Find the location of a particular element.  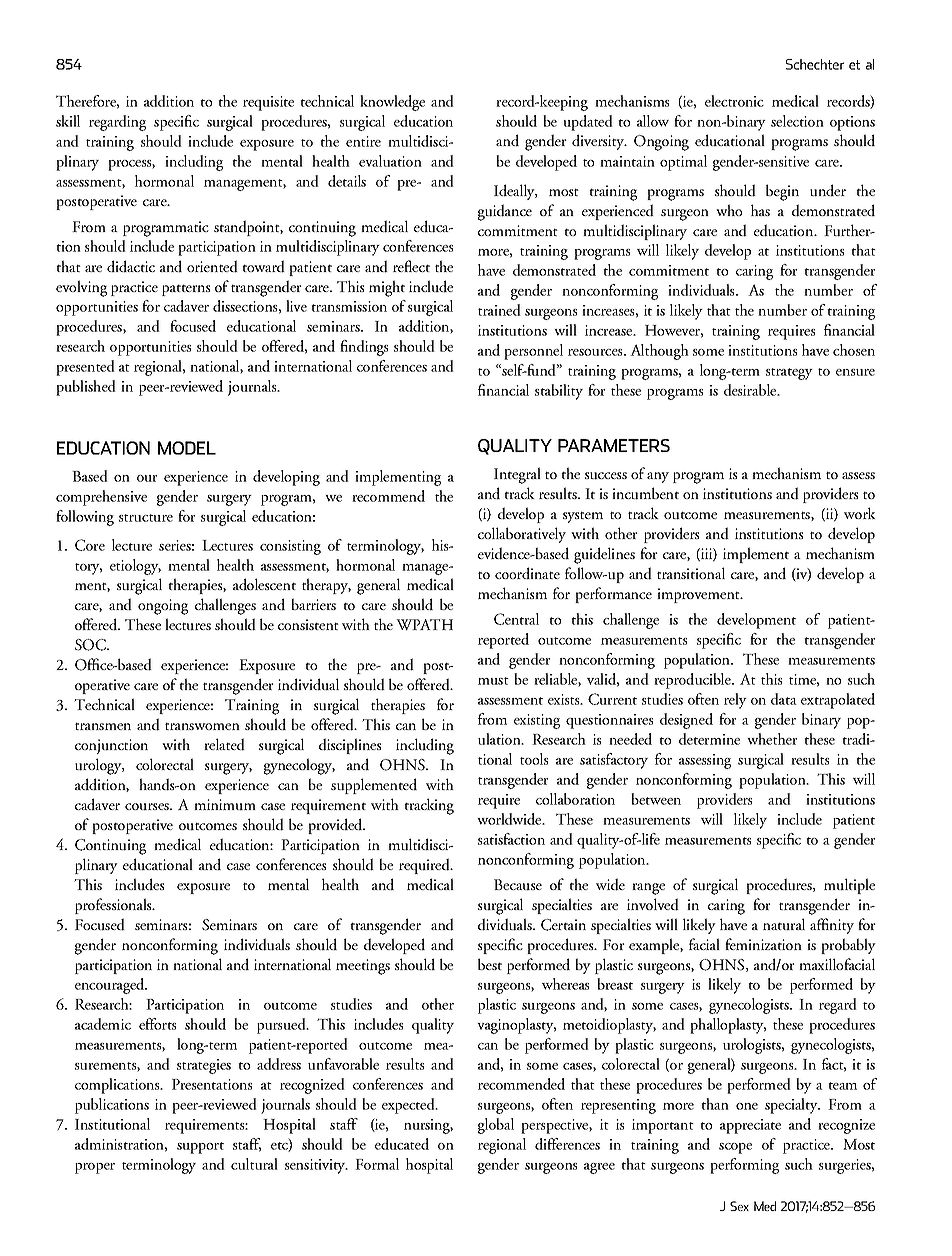

skill is located at coordinates (68, 121).
